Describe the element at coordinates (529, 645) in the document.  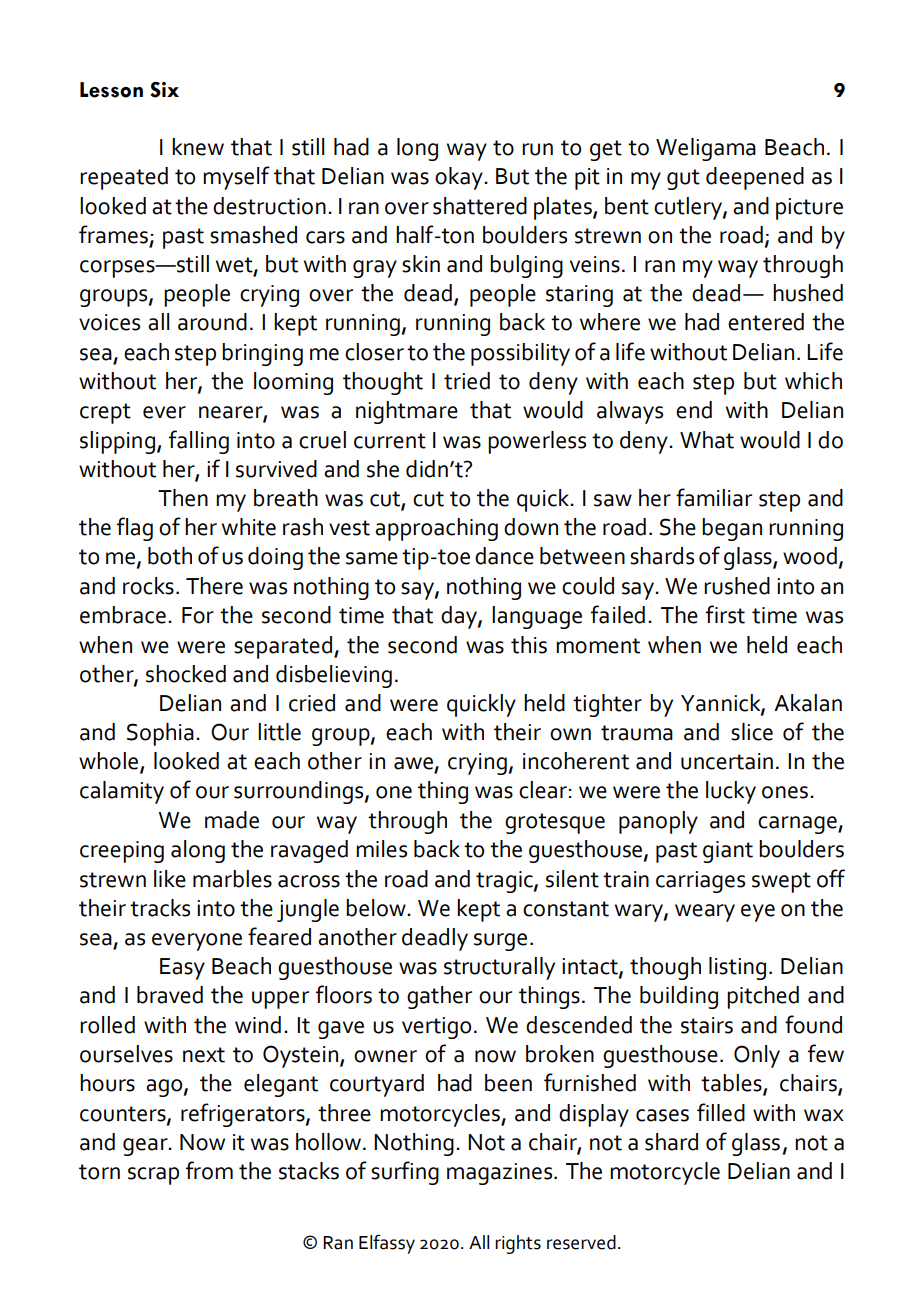
I see `this` at that location.
